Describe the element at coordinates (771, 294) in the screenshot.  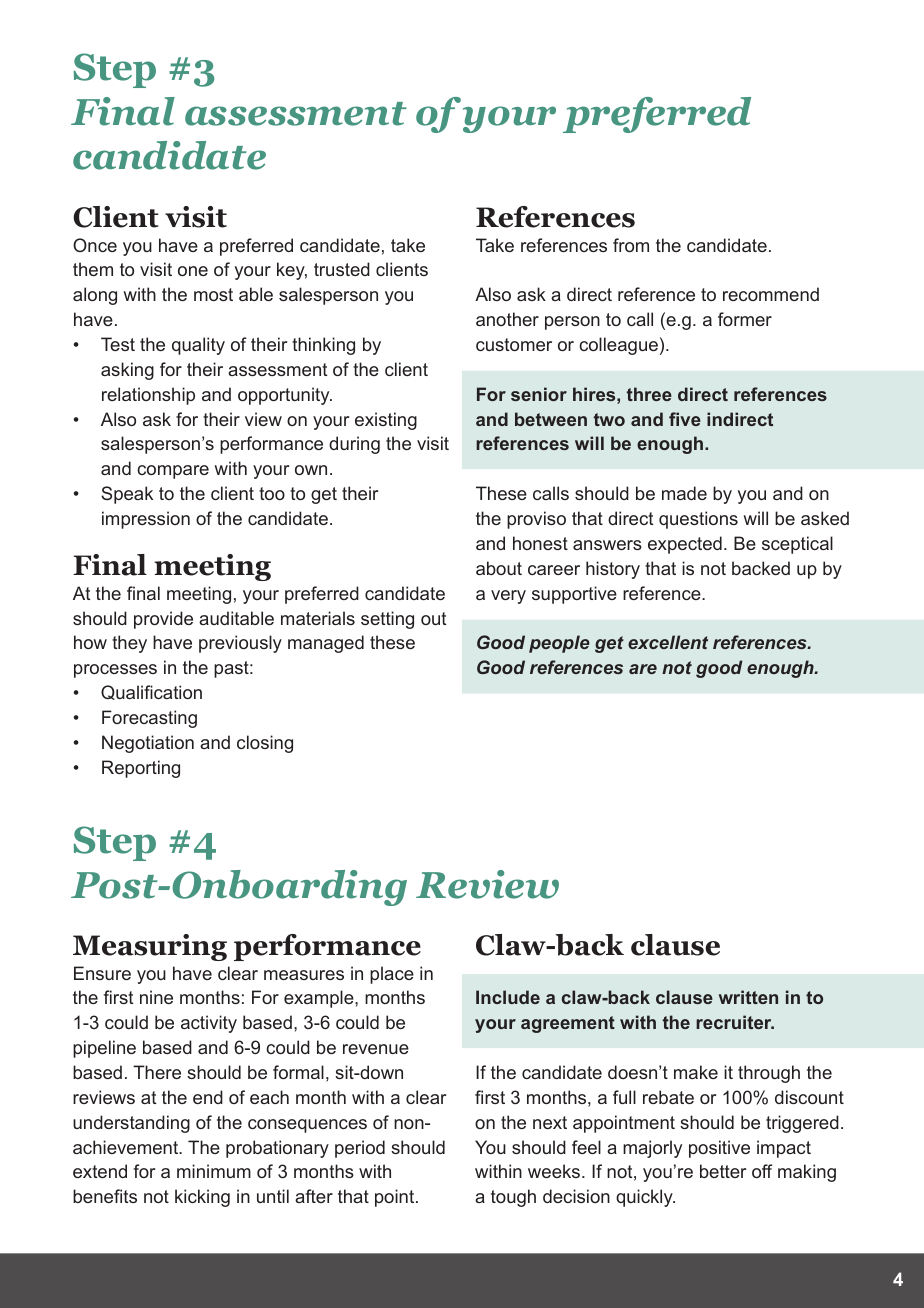
I see `recommend` at that location.
